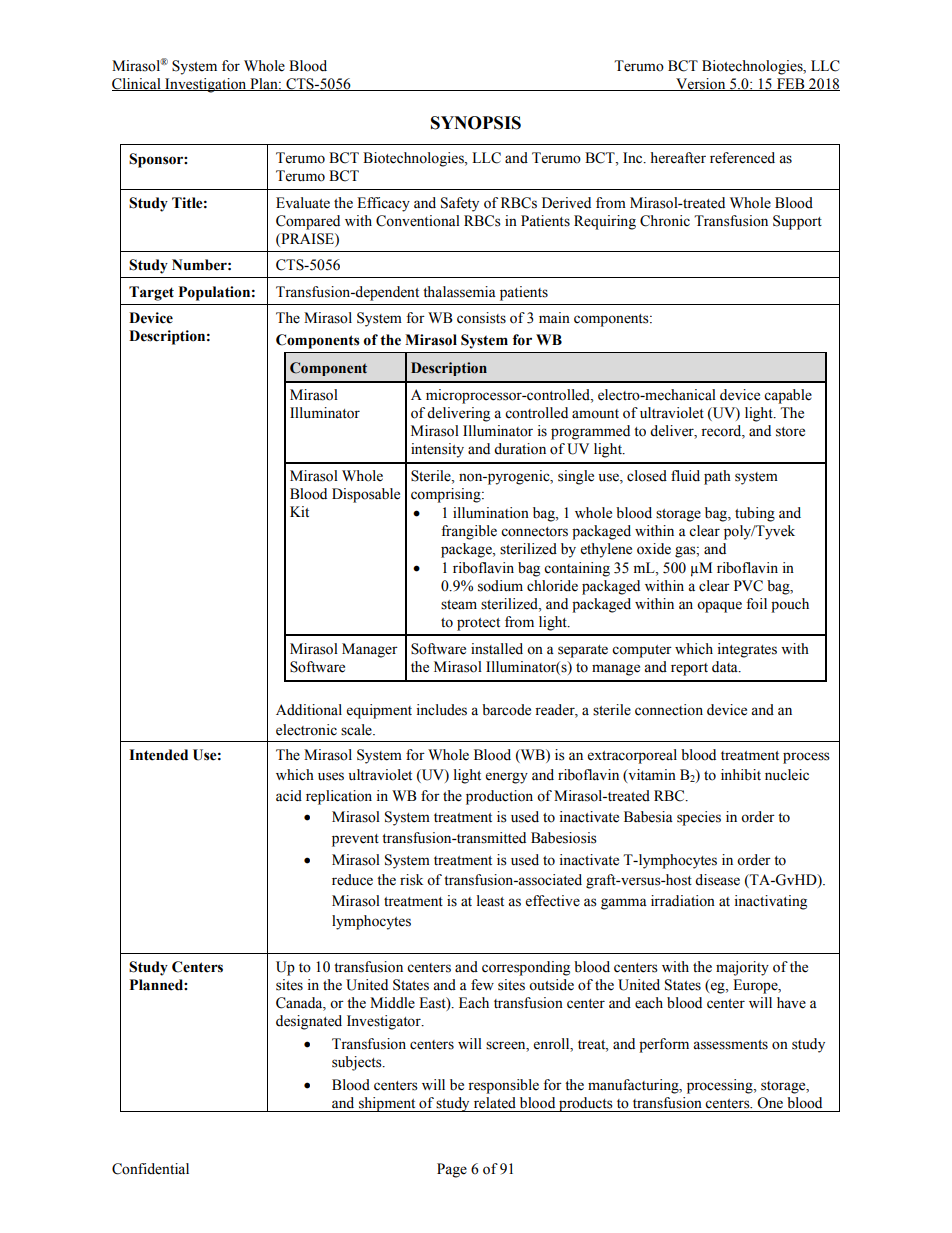 Image resolution: width=952 pixels, height=1233 pixels. Describe the element at coordinates (499, 797) in the page. I see `production` at that location.
